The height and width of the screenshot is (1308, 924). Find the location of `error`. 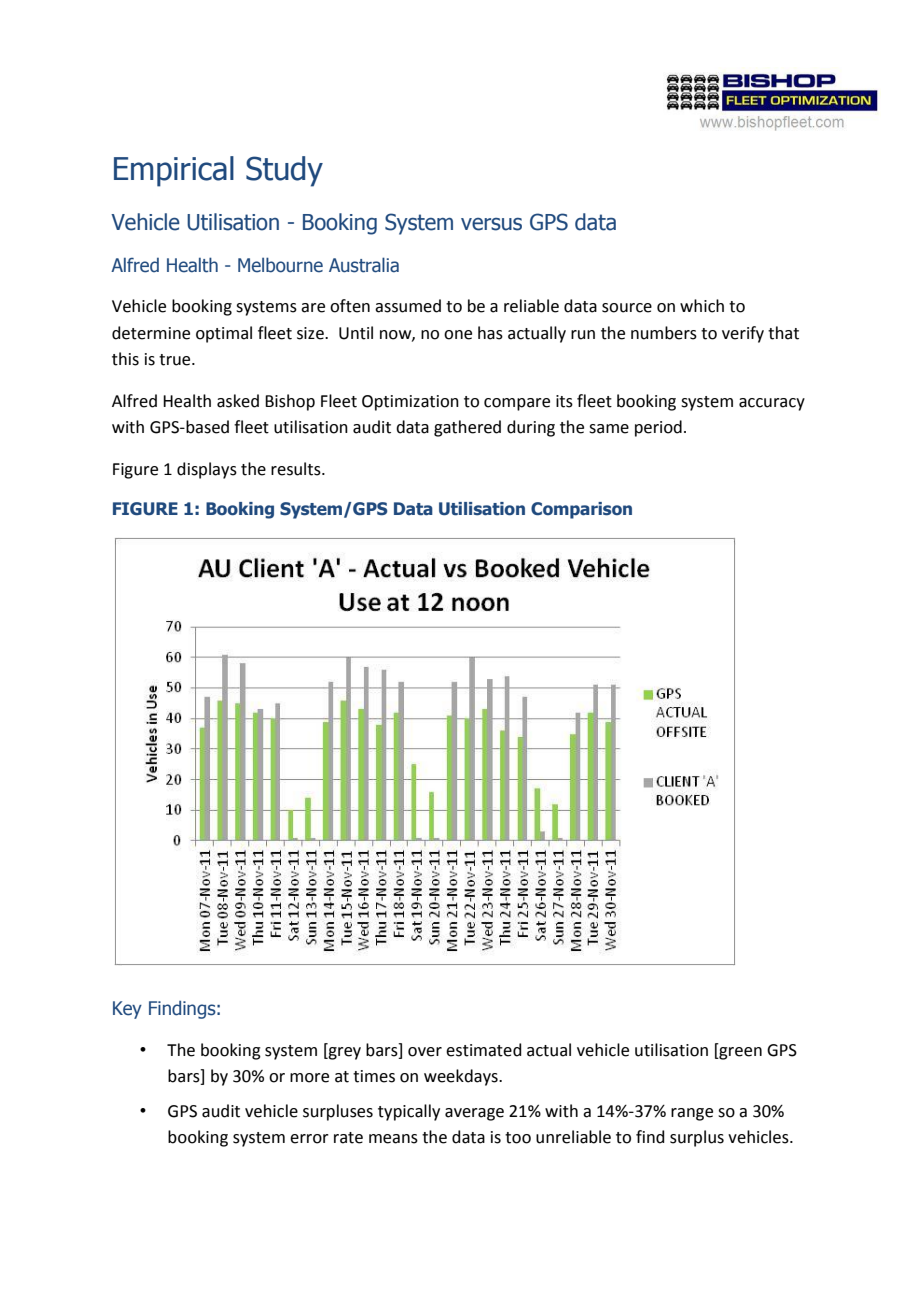

error is located at coordinates (309, 1139).
